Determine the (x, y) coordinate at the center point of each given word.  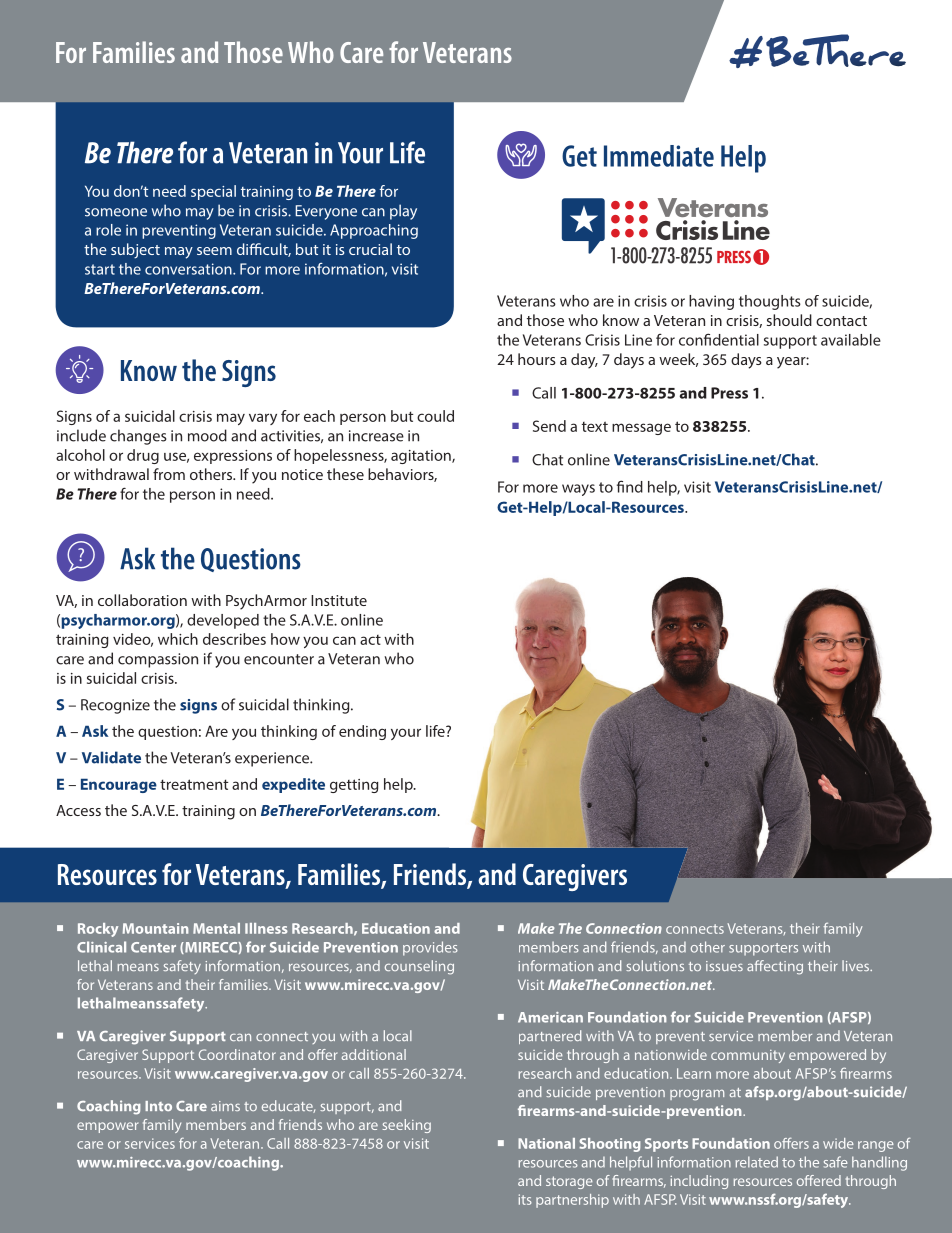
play (403, 212)
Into (158, 1106)
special (213, 192)
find (630, 486)
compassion (158, 660)
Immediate (659, 156)
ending (362, 732)
